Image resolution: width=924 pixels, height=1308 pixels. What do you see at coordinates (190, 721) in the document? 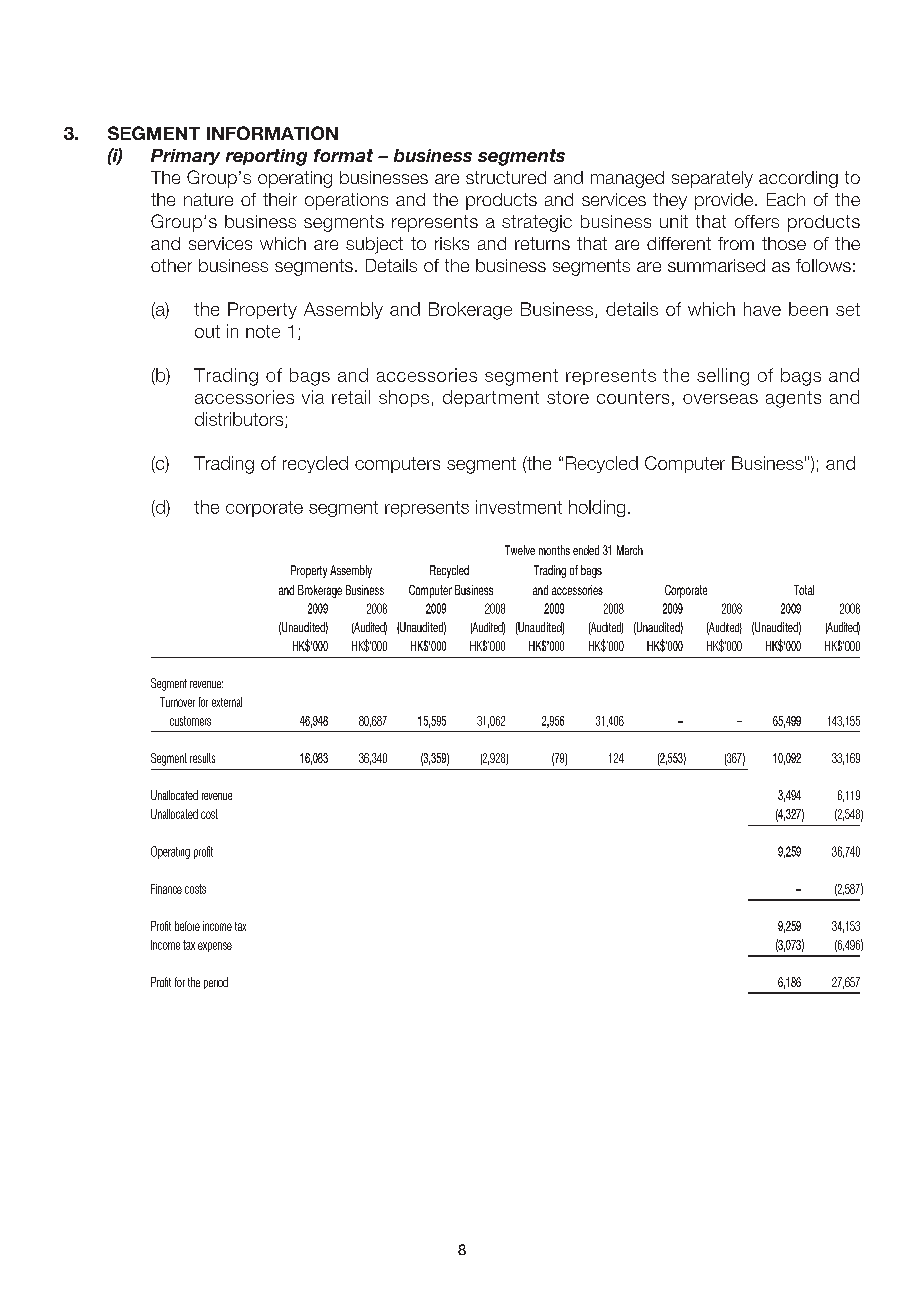
I see `customers` at bounding box center [190, 721].
